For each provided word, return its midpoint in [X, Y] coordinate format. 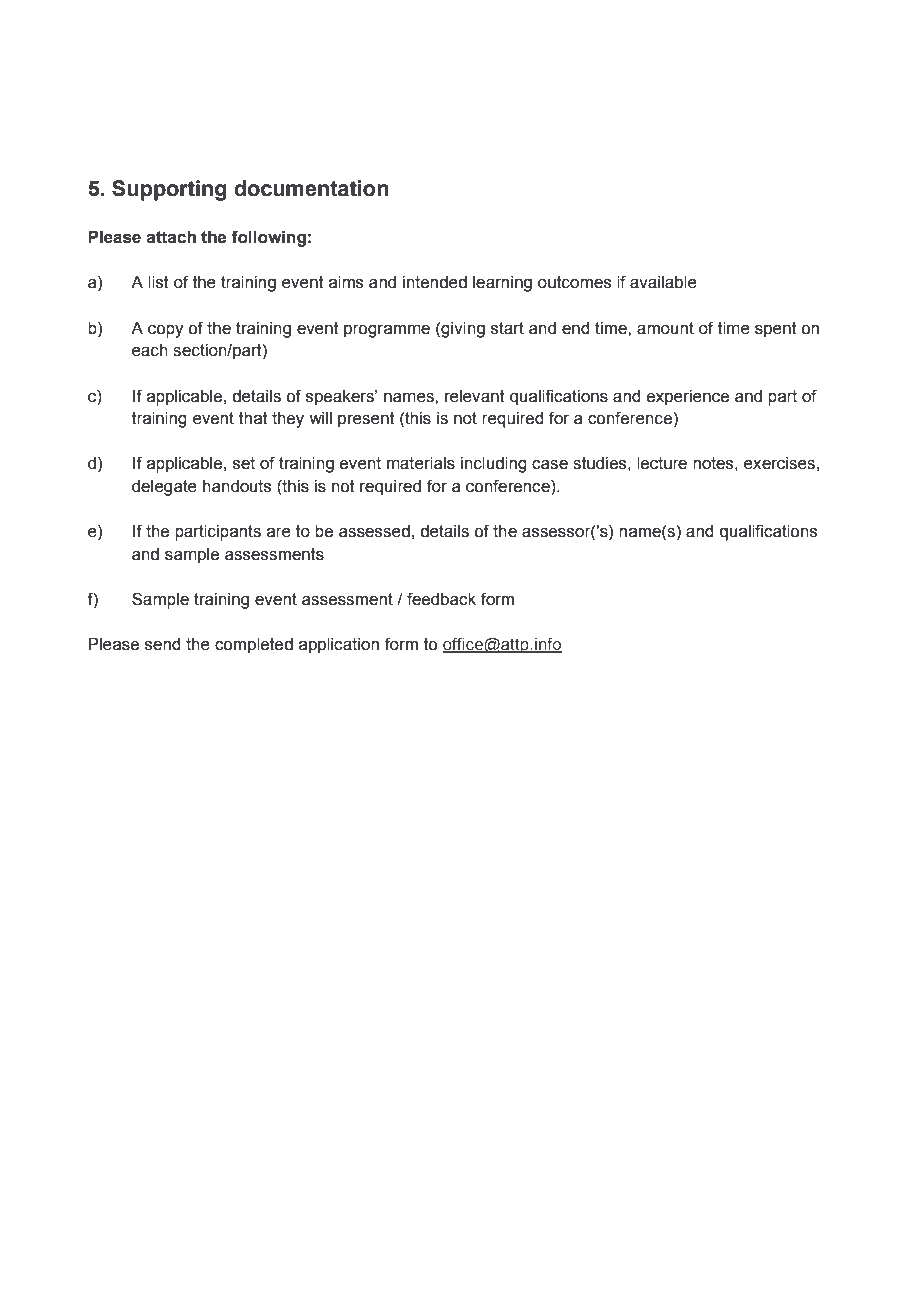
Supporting [169, 190]
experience [688, 398]
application [339, 646]
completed [254, 646]
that [253, 418]
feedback [441, 599]
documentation [311, 188]
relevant [475, 396]
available [663, 282]
